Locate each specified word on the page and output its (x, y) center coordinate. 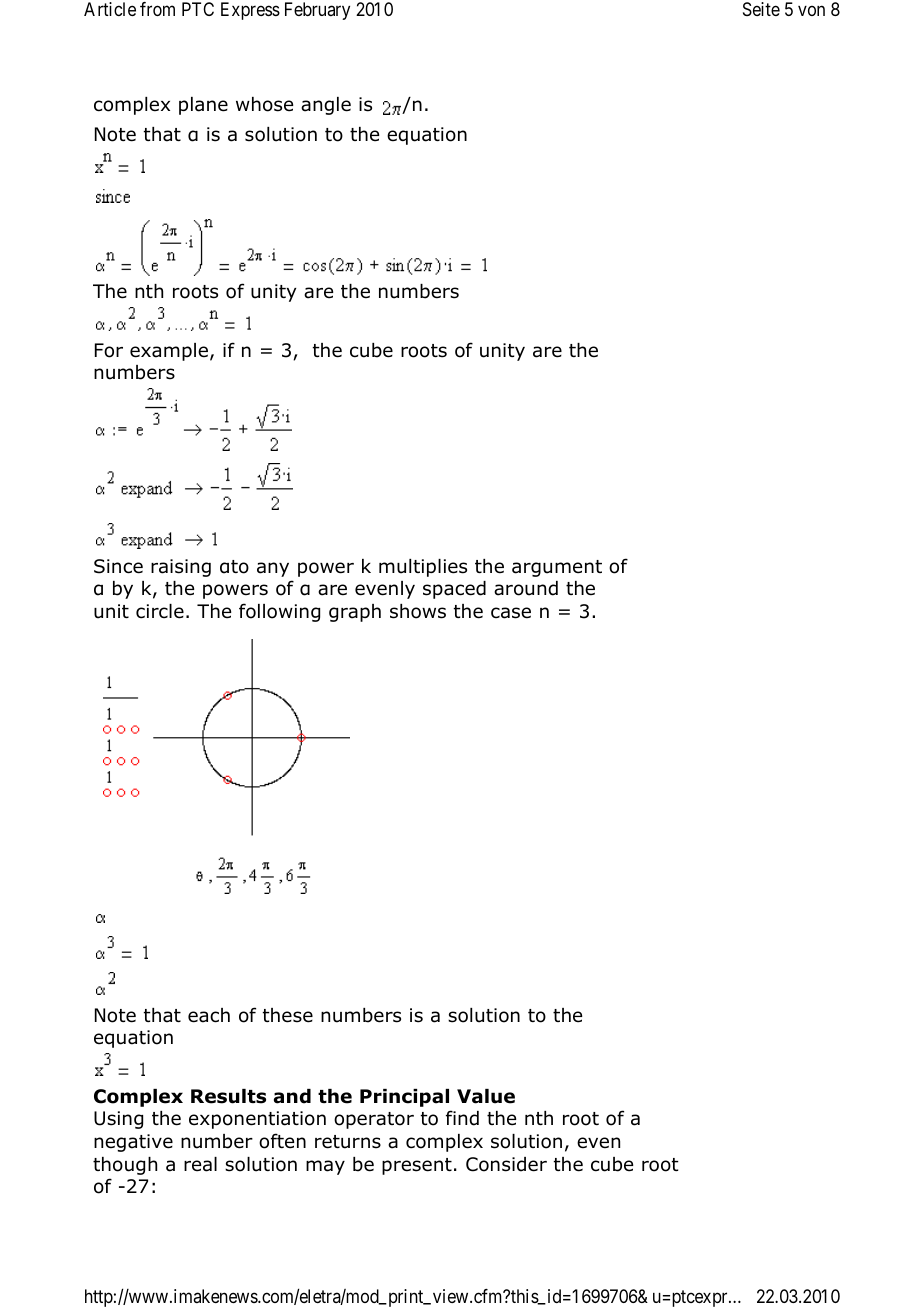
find (462, 1118)
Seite (761, 9)
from (157, 9)
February (317, 11)
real (200, 1164)
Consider (506, 1164)
